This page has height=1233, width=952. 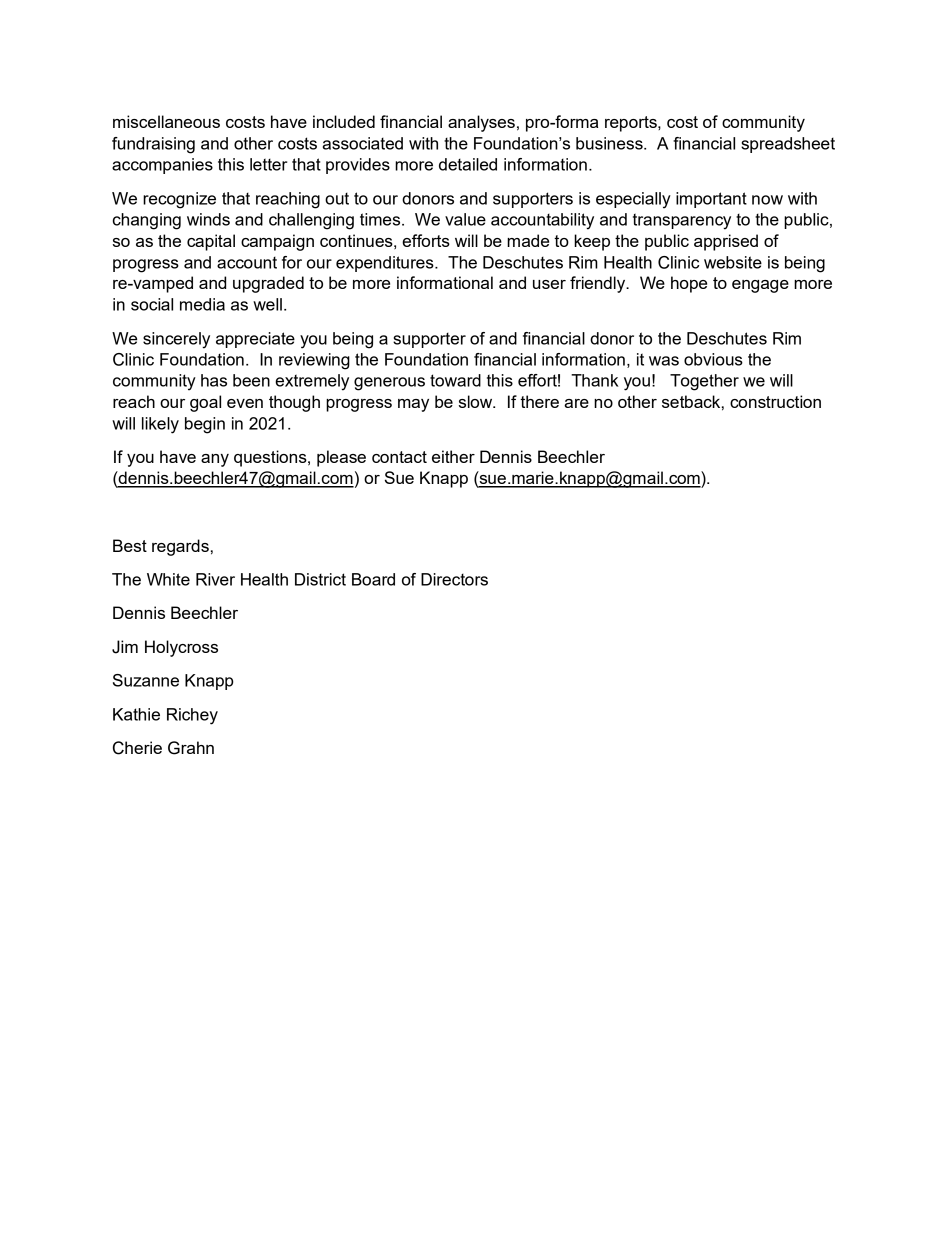 What do you see at coordinates (788, 145) in the page?
I see `spreadsheet` at bounding box center [788, 145].
